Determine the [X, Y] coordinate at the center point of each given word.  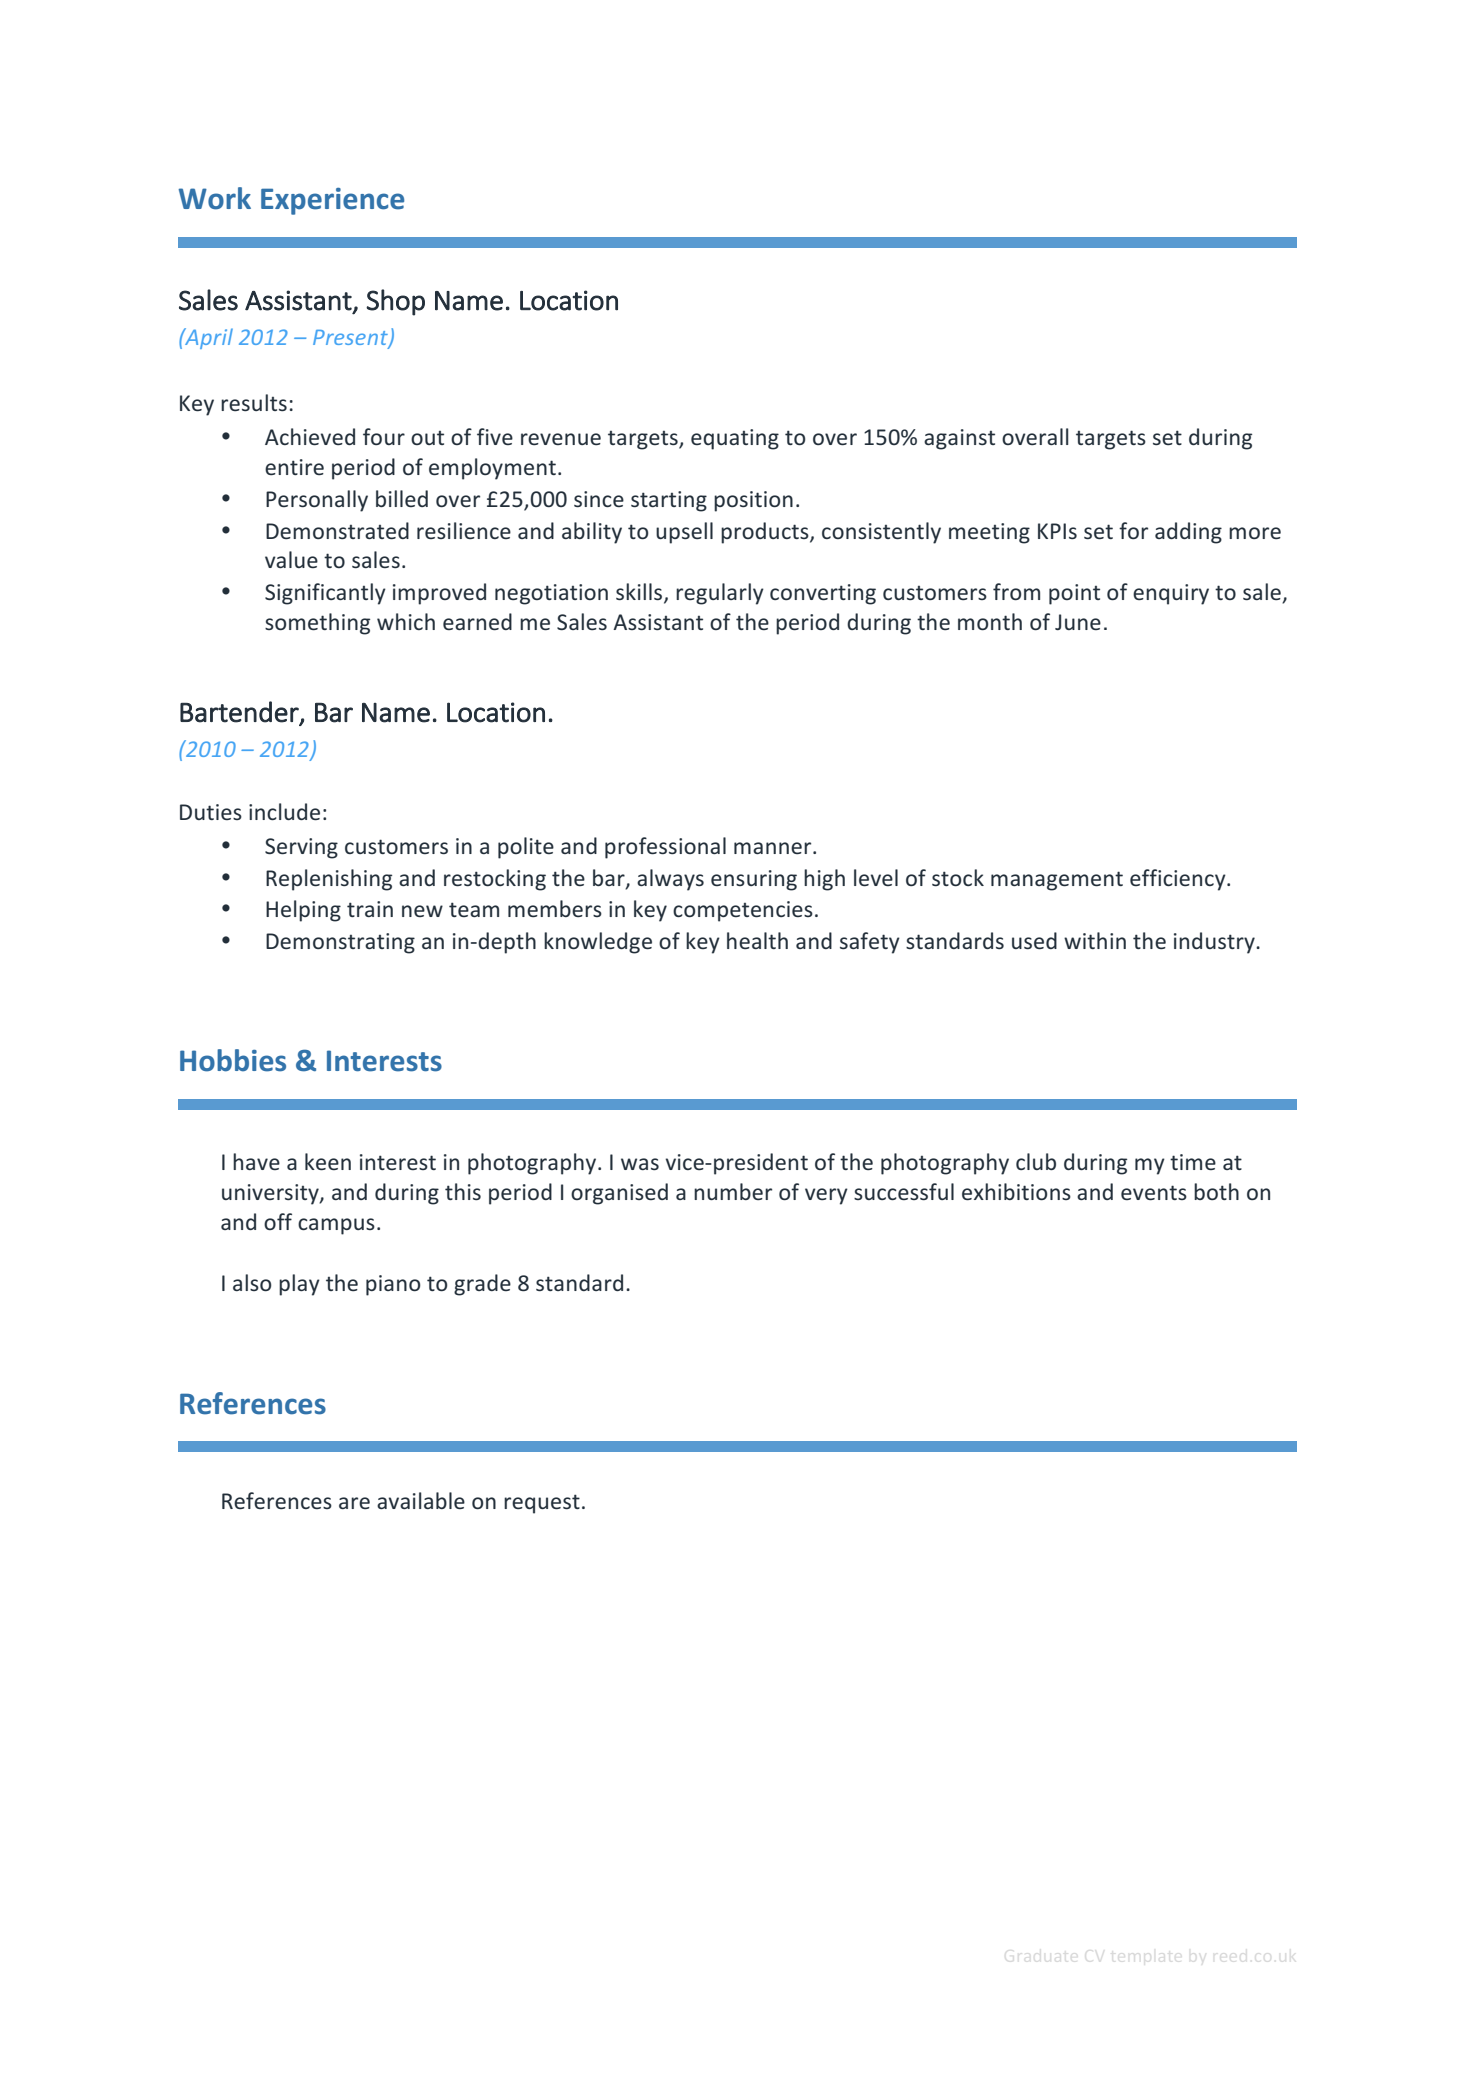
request [542, 1504]
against [959, 439]
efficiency [1179, 880]
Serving [301, 848]
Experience [332, 201]
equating [735, 439]
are [354, 1503]
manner [774, 848]
